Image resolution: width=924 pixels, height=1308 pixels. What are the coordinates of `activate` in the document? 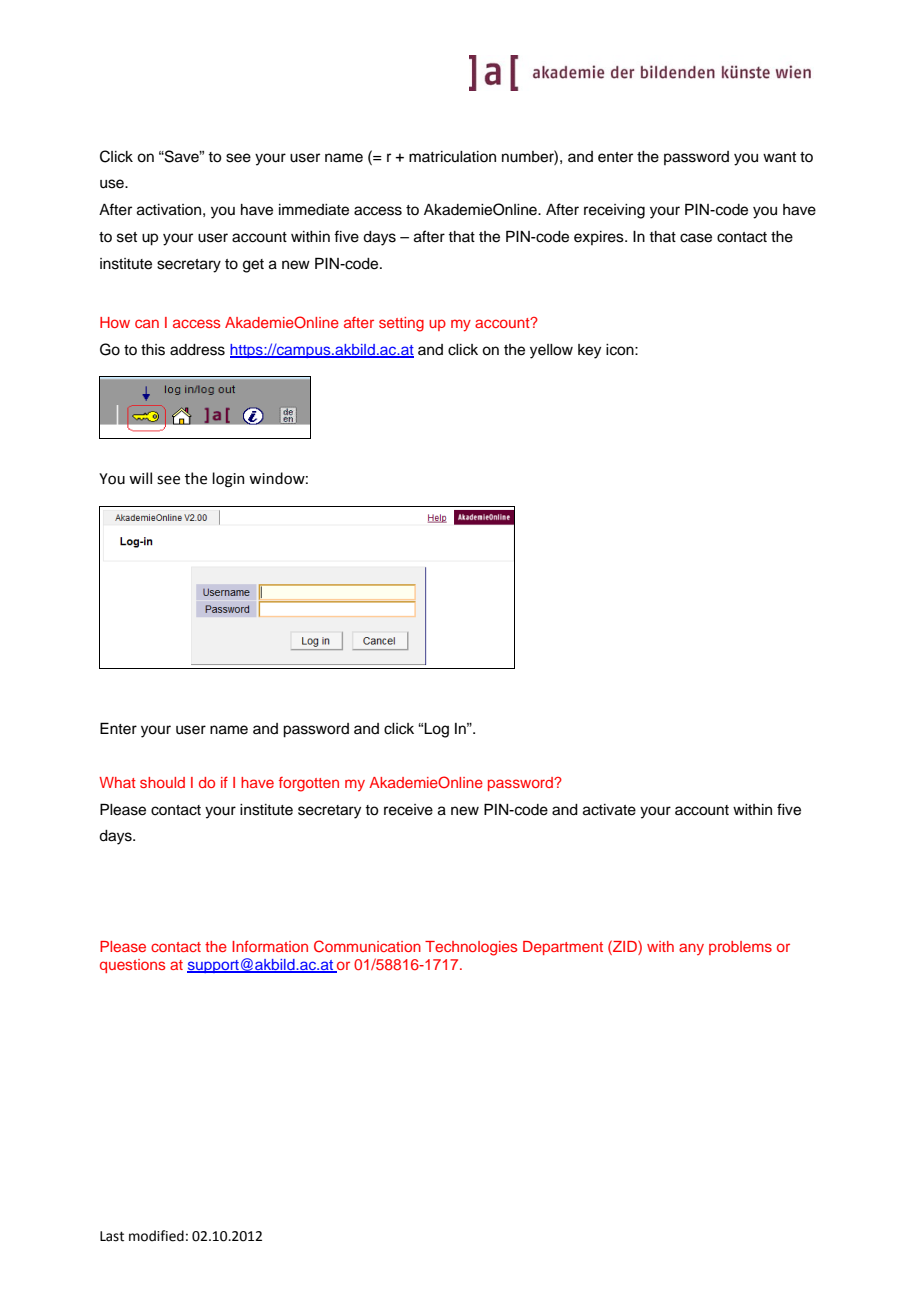 It's located at (609, 810).
